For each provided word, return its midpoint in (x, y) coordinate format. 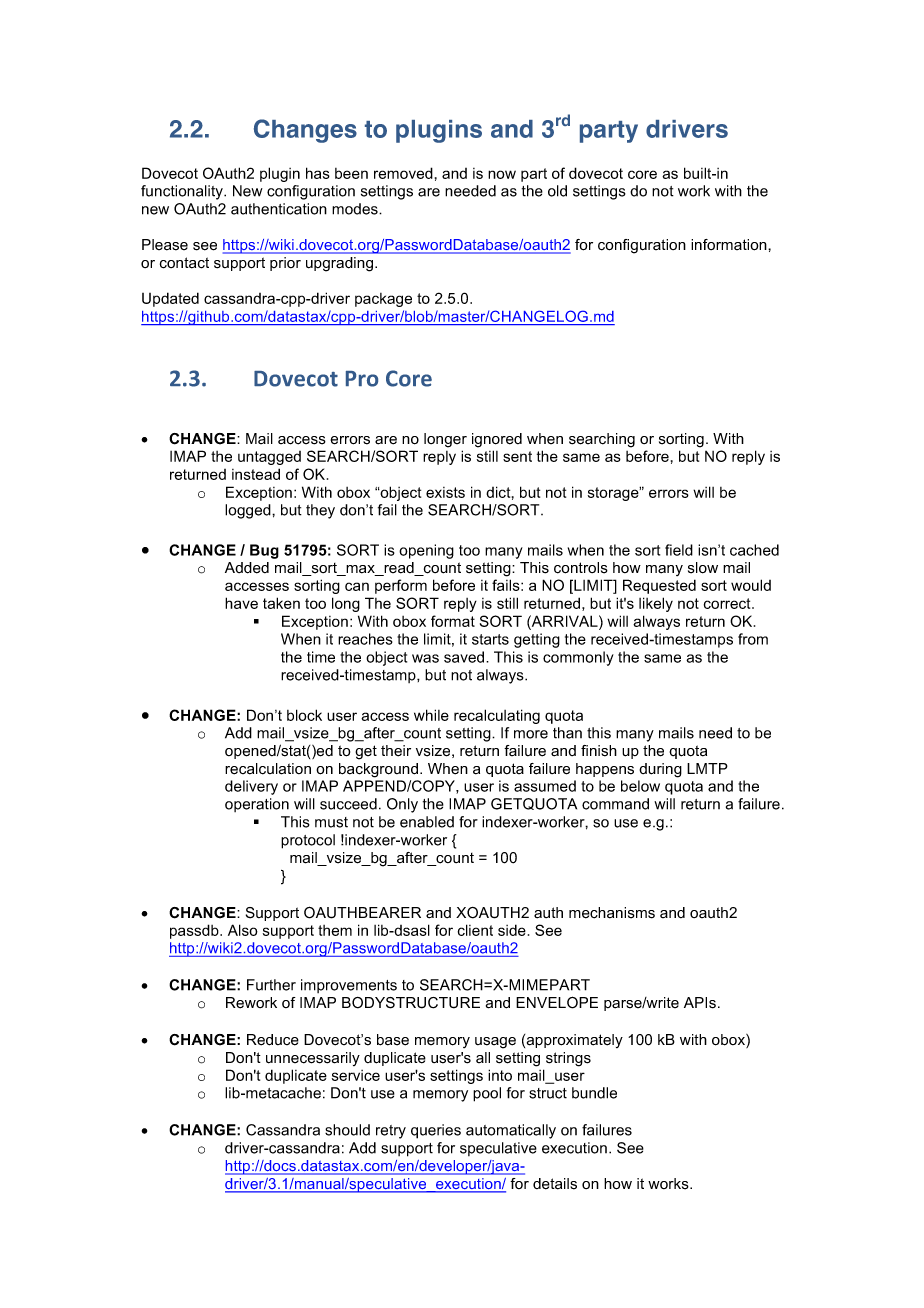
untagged (269, 458)
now (502, 174)
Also (243, 930)
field (679, 550)
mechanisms (612, 913)
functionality (183, 192)
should (347, 1130)
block (304, 715)
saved (465, 657)
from (753, 639)
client (475, 930)
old (557, 191)
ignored (497, 440)
